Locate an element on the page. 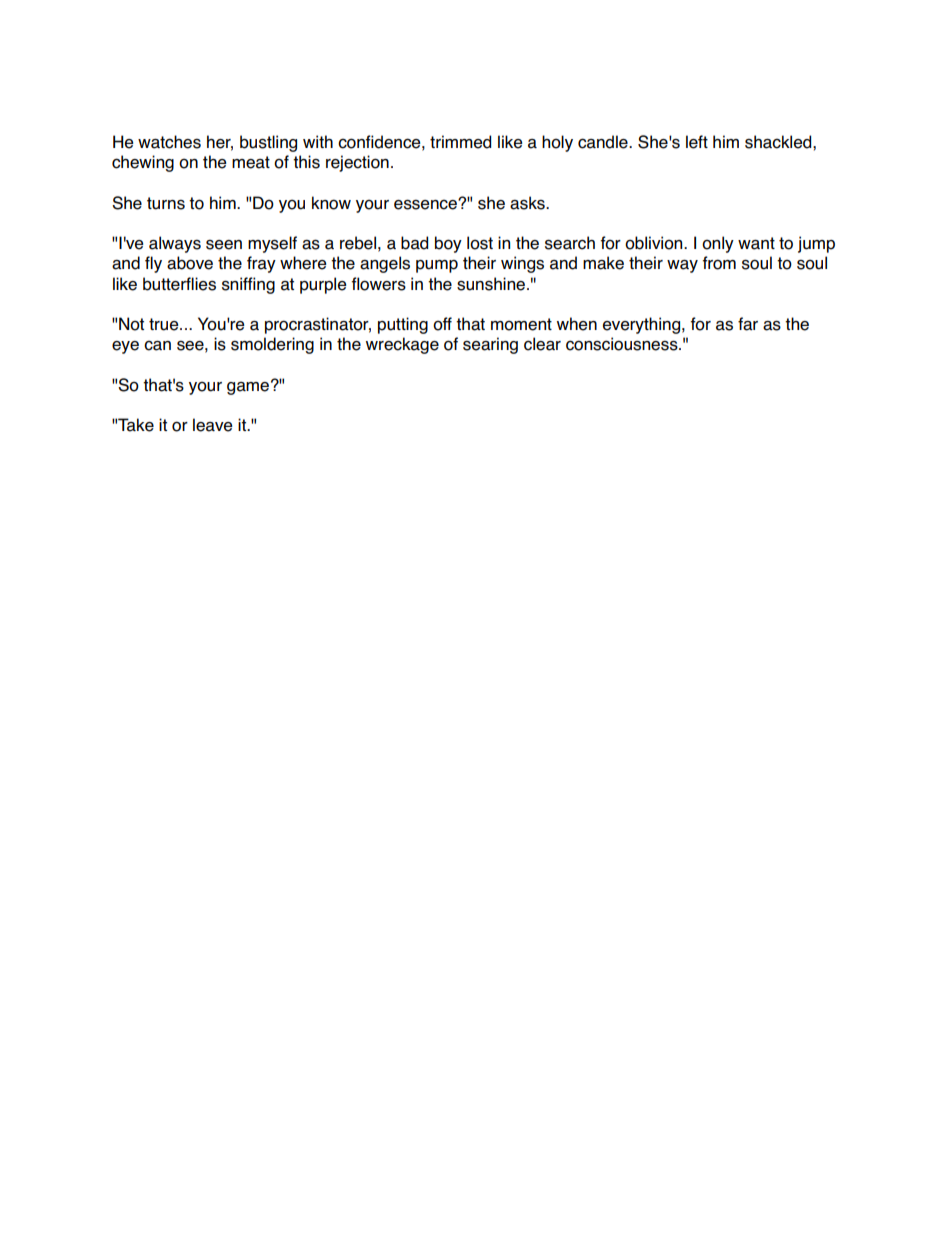  far is located at coordinates (748, 324).
